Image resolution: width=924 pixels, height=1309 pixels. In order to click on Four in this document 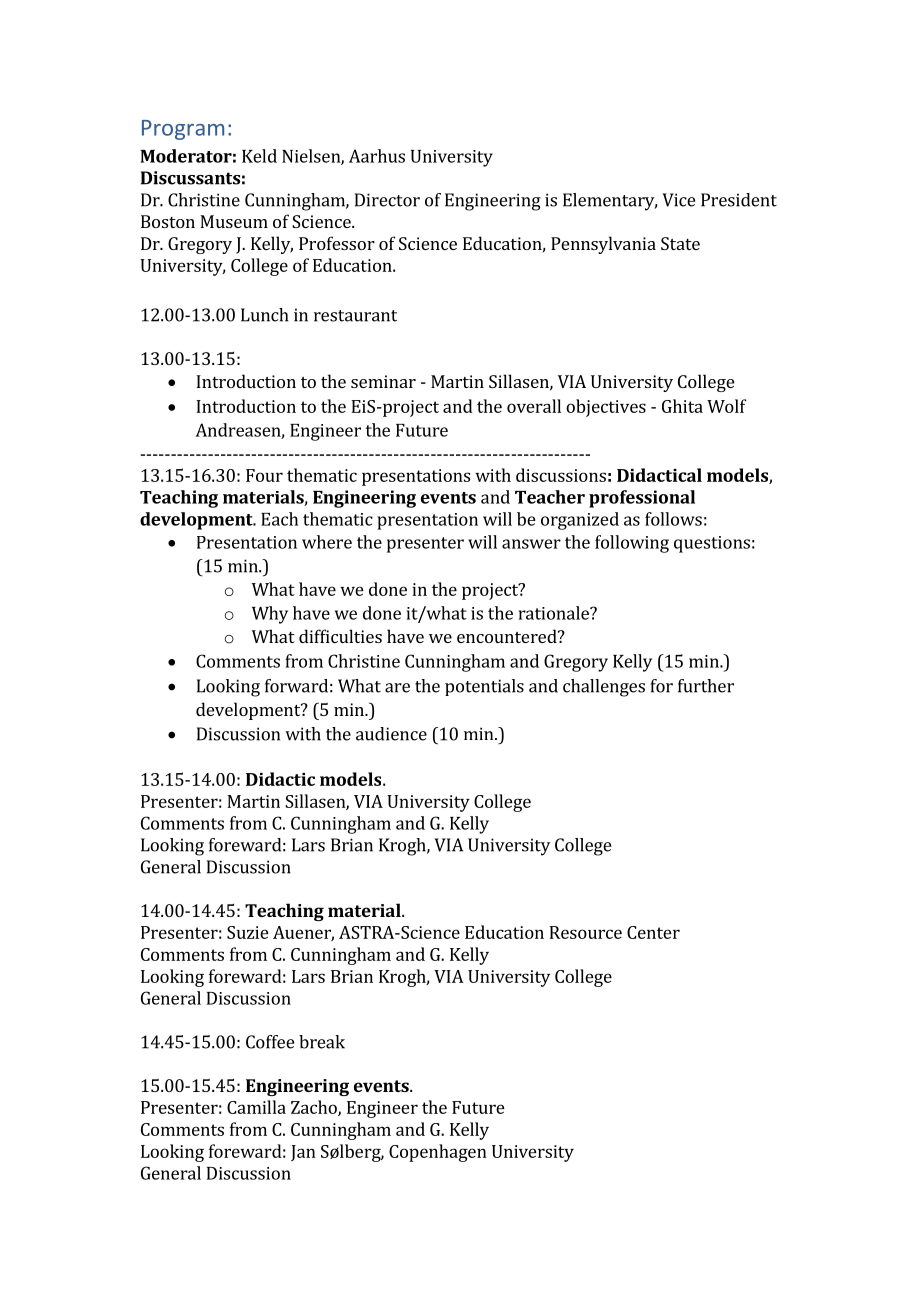, I will do `click(264, 475)`.
